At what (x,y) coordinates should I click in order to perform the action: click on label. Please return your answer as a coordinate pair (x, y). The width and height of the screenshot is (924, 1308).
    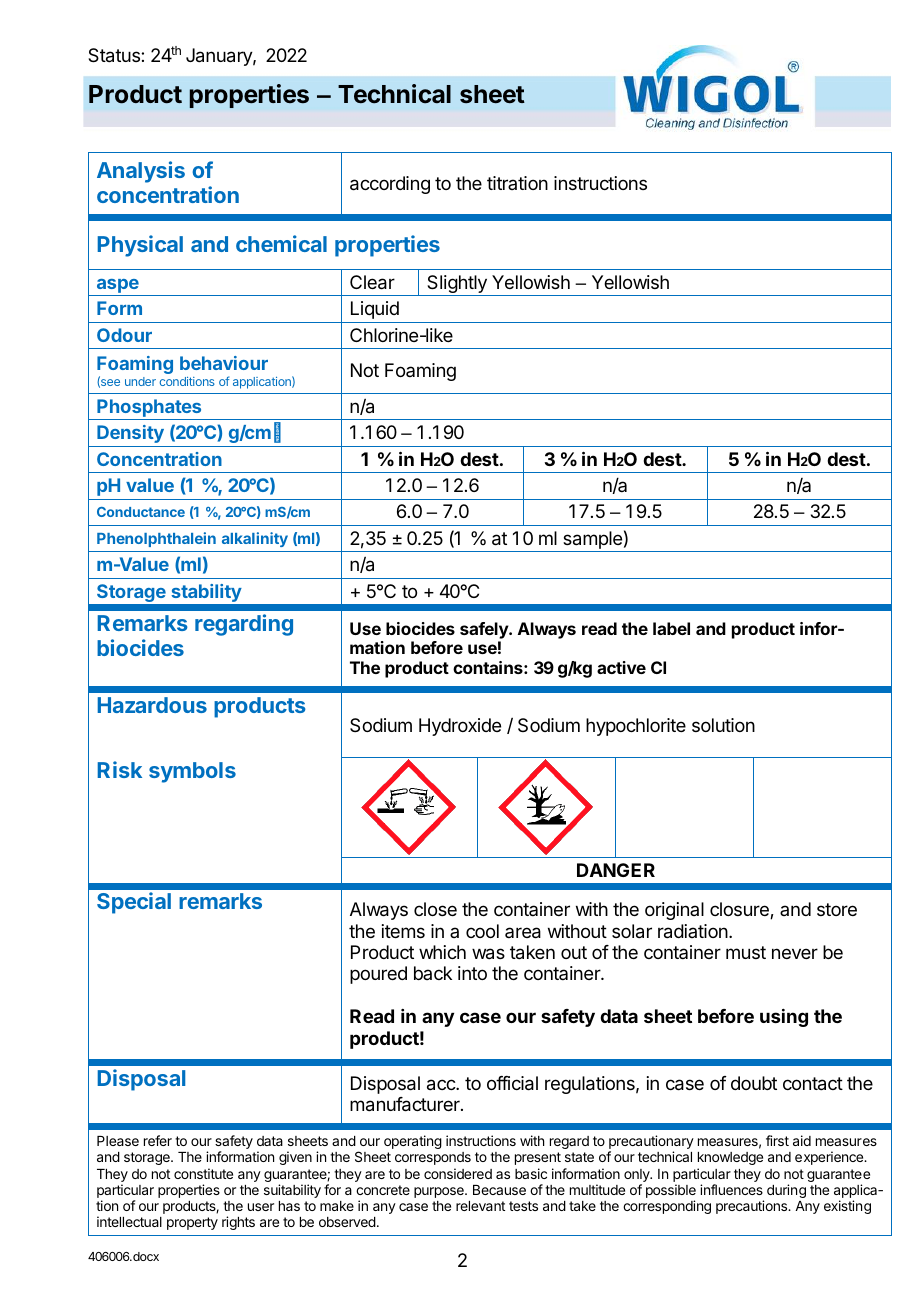
    Looking at the image, I should click on (671, 628).
